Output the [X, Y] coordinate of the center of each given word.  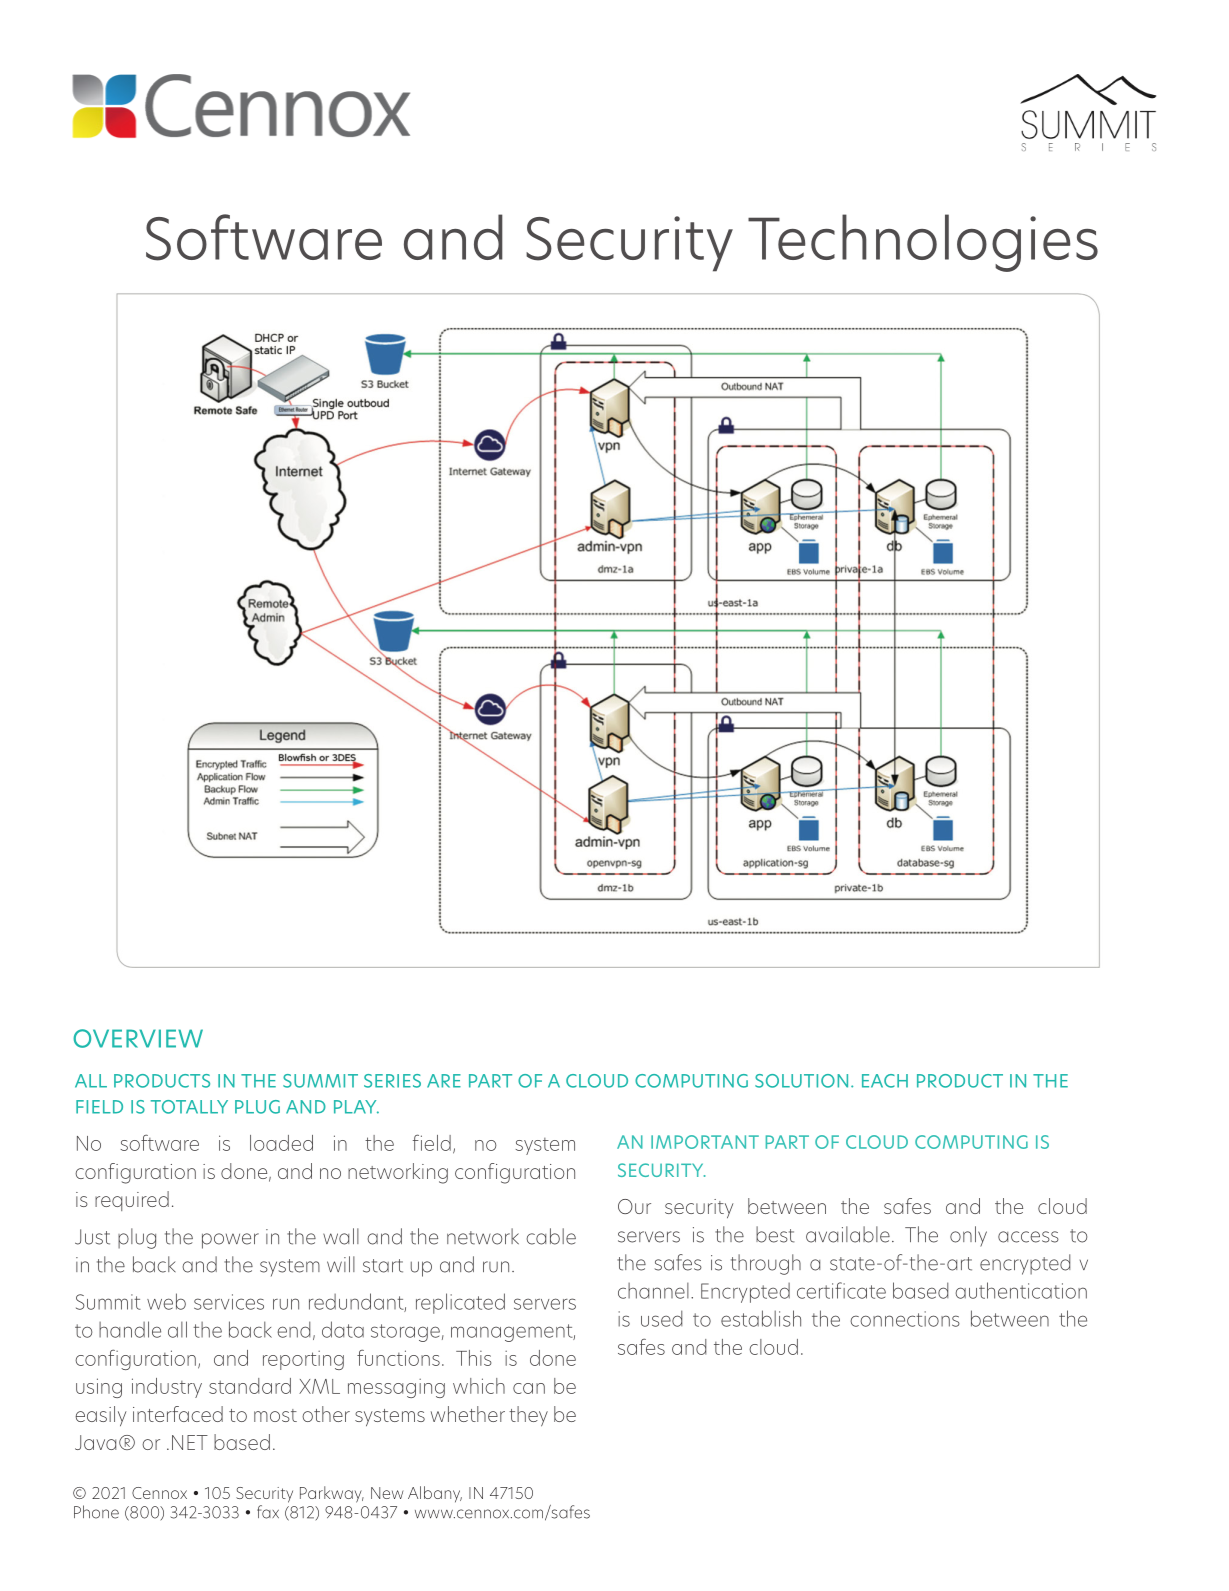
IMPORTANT [705, 1142]
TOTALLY [189, 1107]
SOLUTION [801, 1081]
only [968, 1236]
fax [268, 1512]
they [528, 1416]
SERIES [392, 1081]
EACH [885, 1081]
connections [905, 1319]
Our [634, 1206]
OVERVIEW [138, 1038]
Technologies [923, 243]
